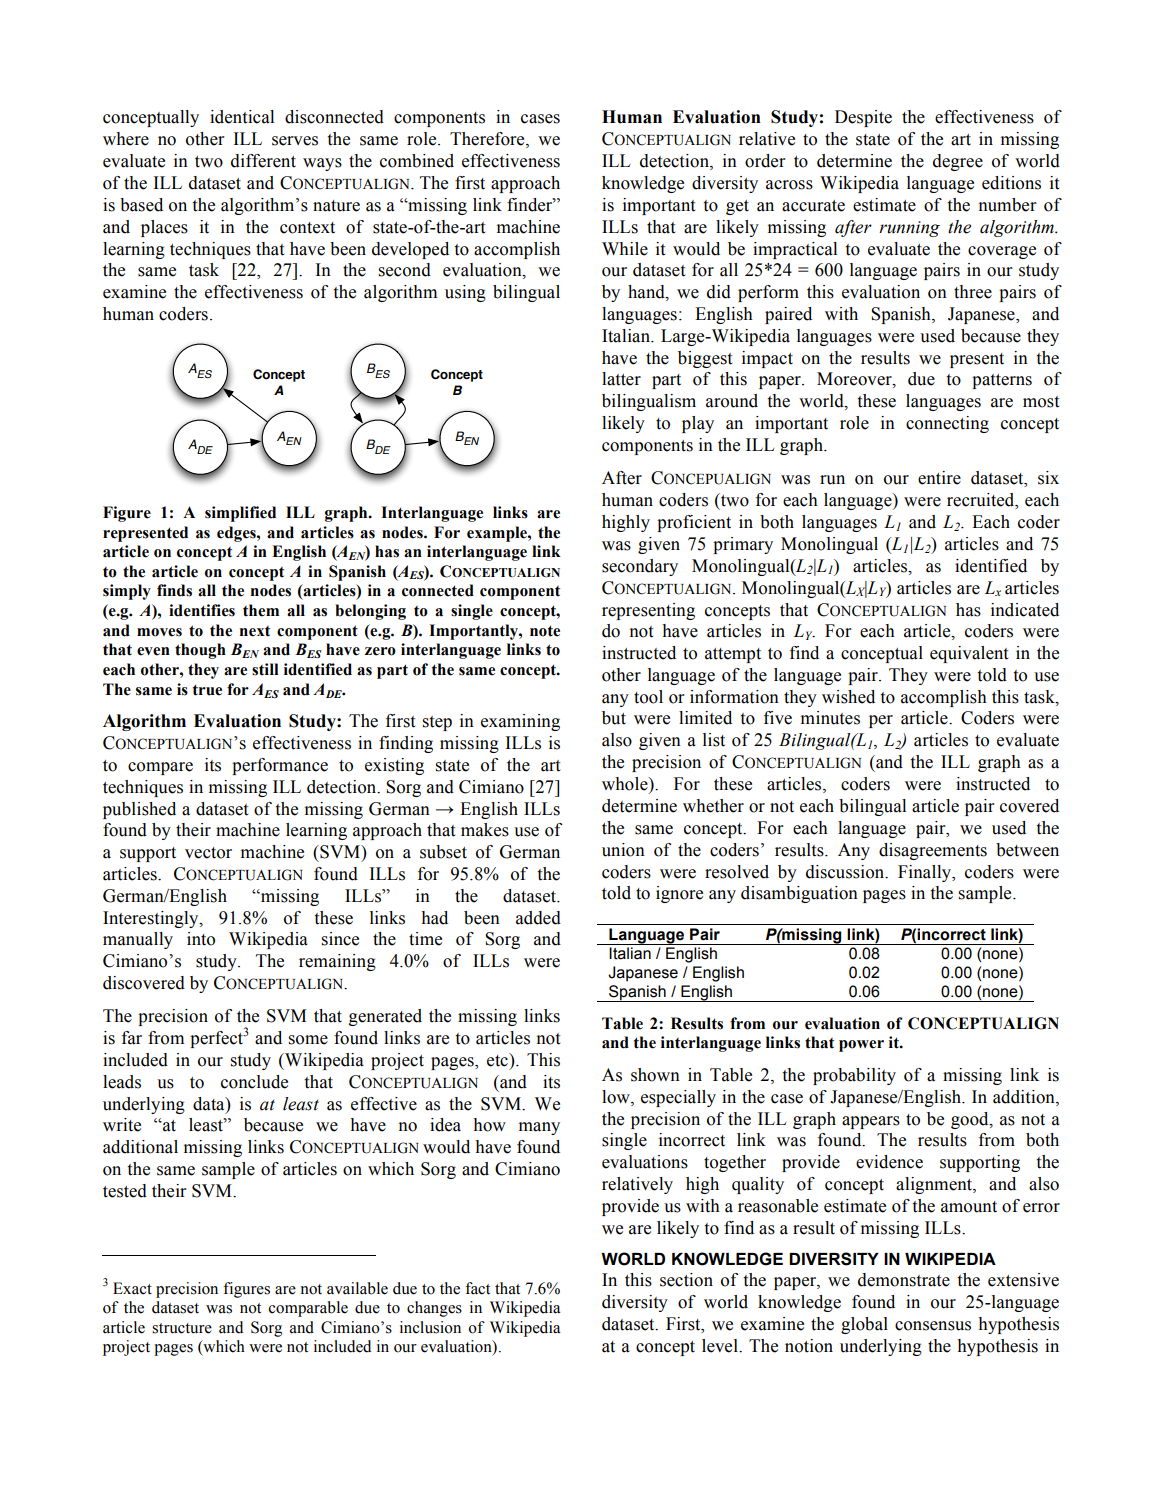 Image resolution: width=1162 pixels, height=1504 pixels. Describe the element at coordinates (207, 690) in the page. I see `true` at that location.
